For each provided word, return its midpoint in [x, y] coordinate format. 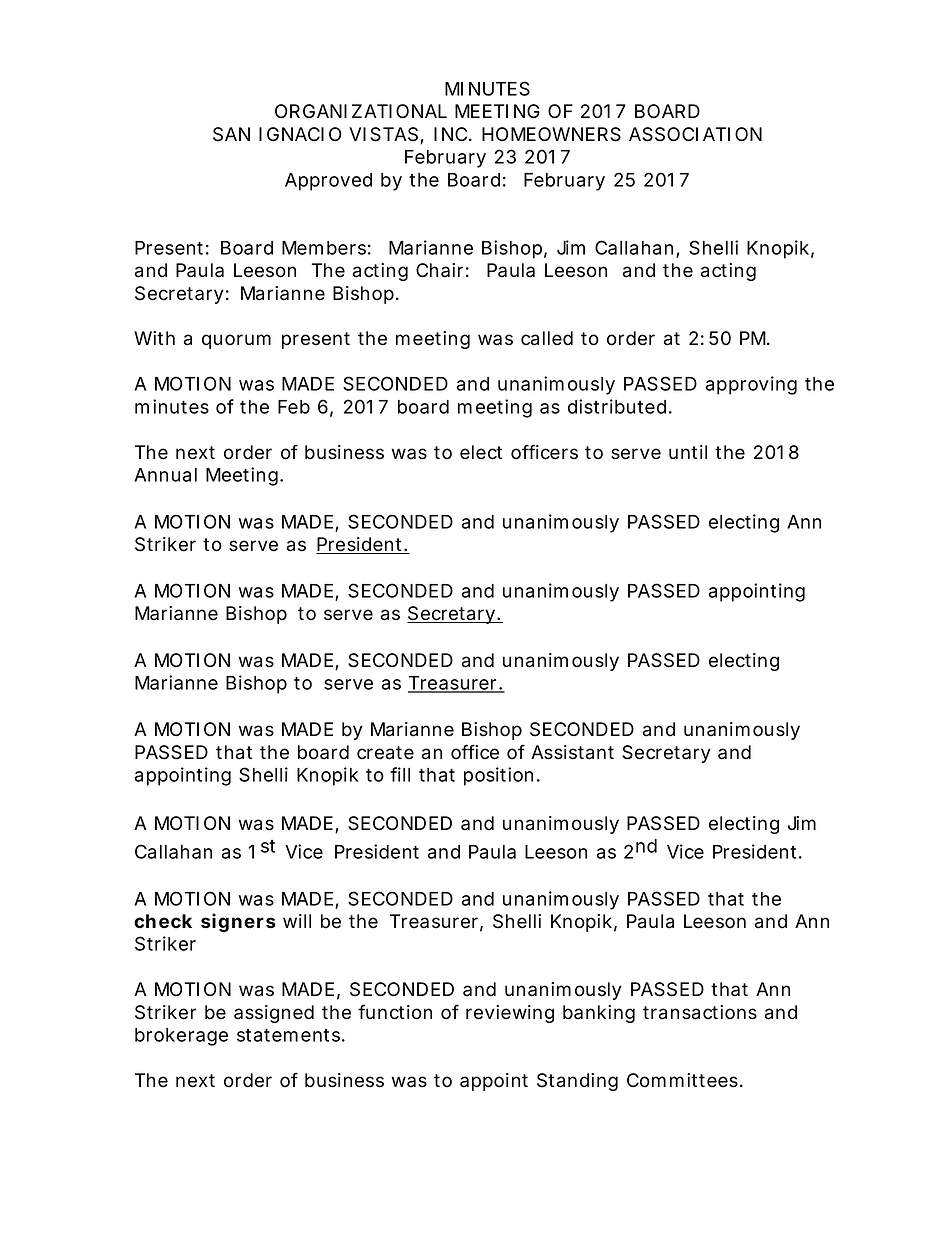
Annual [165, 475]
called [547, 338]
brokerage [181, 1037]
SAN [231, 134]
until [688, 452]
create [385, 753]
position [502, 776]
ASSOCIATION [695, 134]
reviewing [510, 1014]
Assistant [572, 752]
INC [453, 134]
